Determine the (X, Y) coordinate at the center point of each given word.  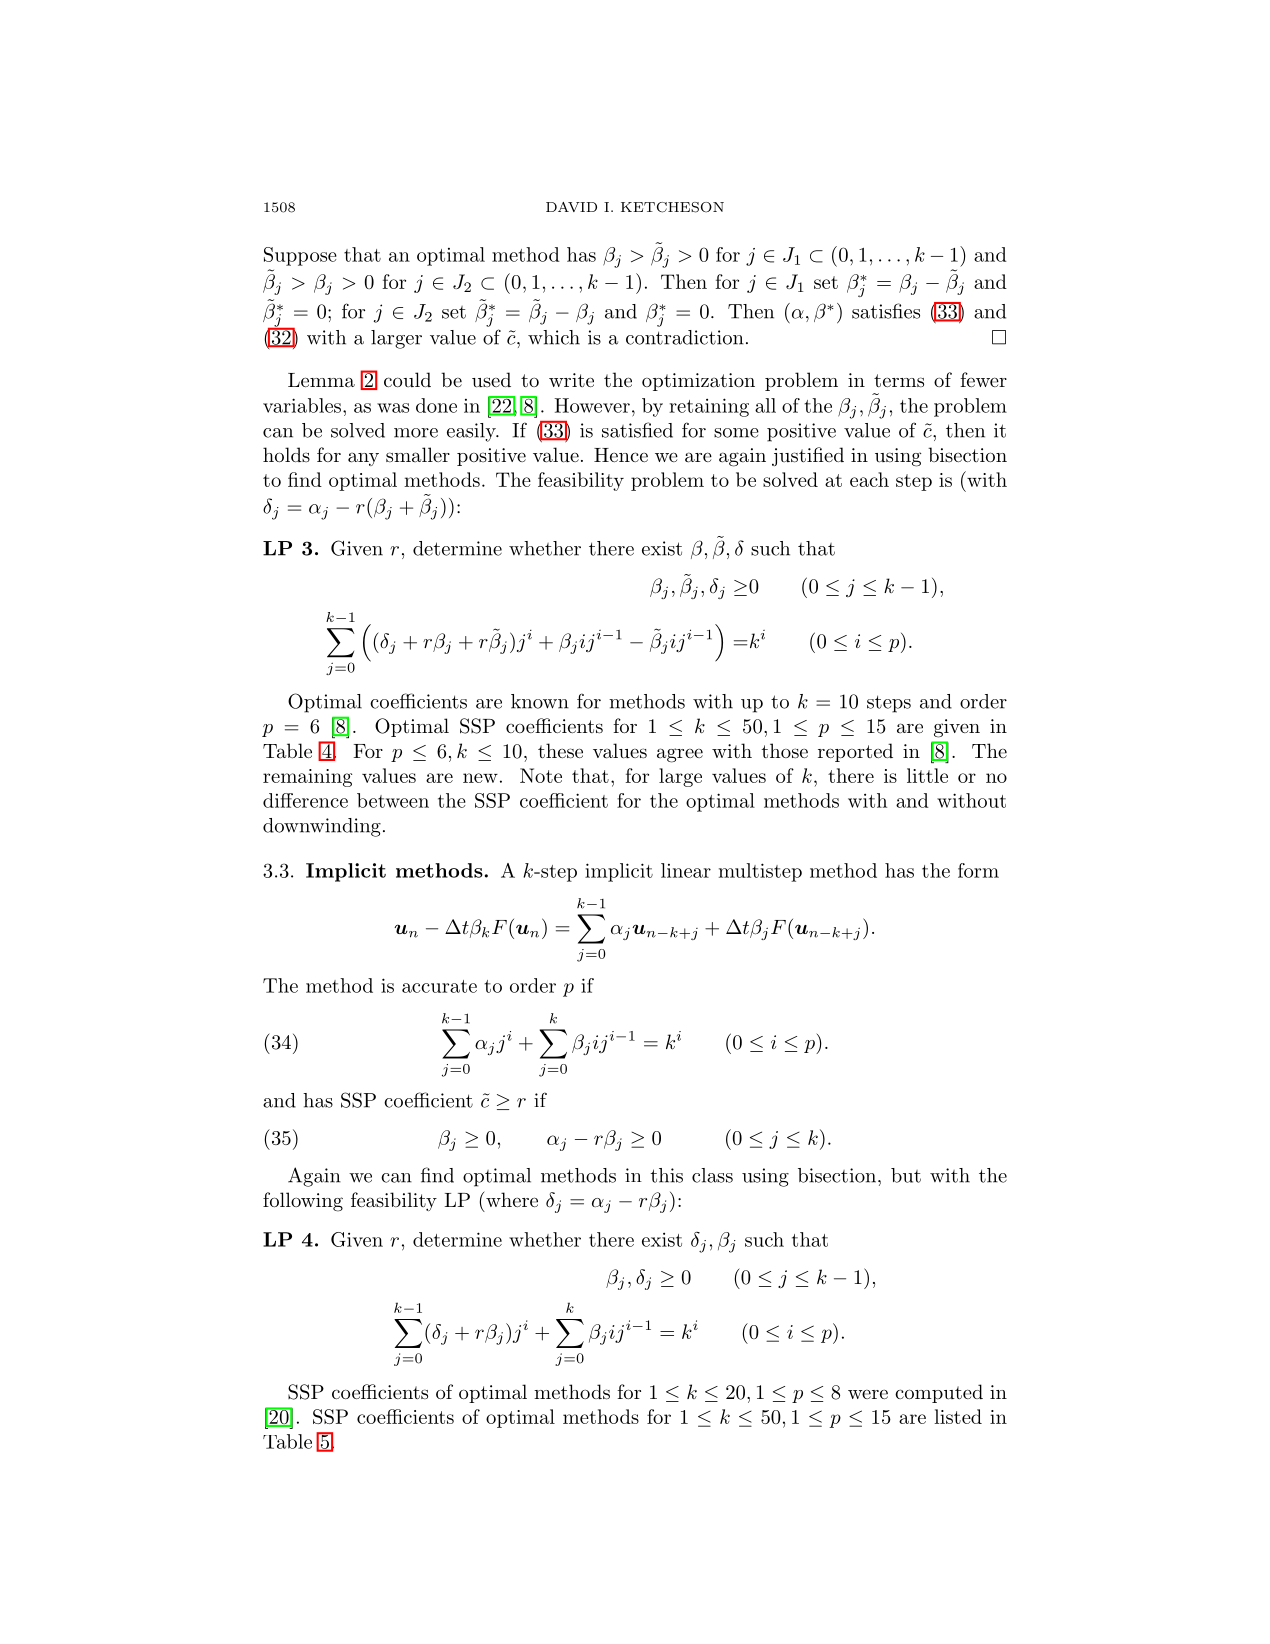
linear (686, 870)
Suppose (300, 256)
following (303, 1202)
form (978, 870)
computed (939, 1393)
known (540, 701)
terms (899, 381)
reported (855, 752)
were (868, 1394)
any (363, 459)
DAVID (571, 207)
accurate (439, 986)
